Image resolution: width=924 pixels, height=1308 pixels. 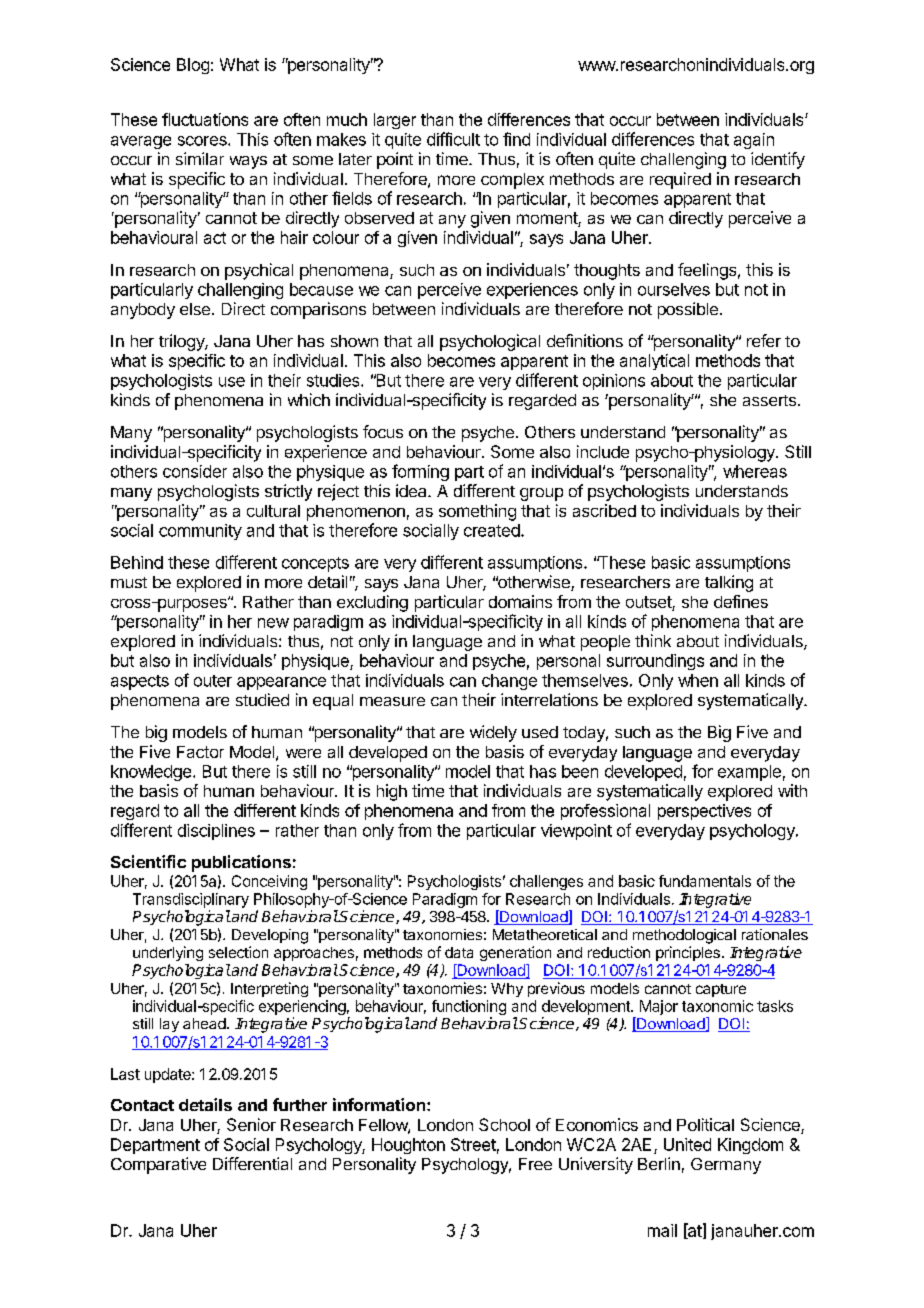 I want to click on again, so click(x=754, y=141).
